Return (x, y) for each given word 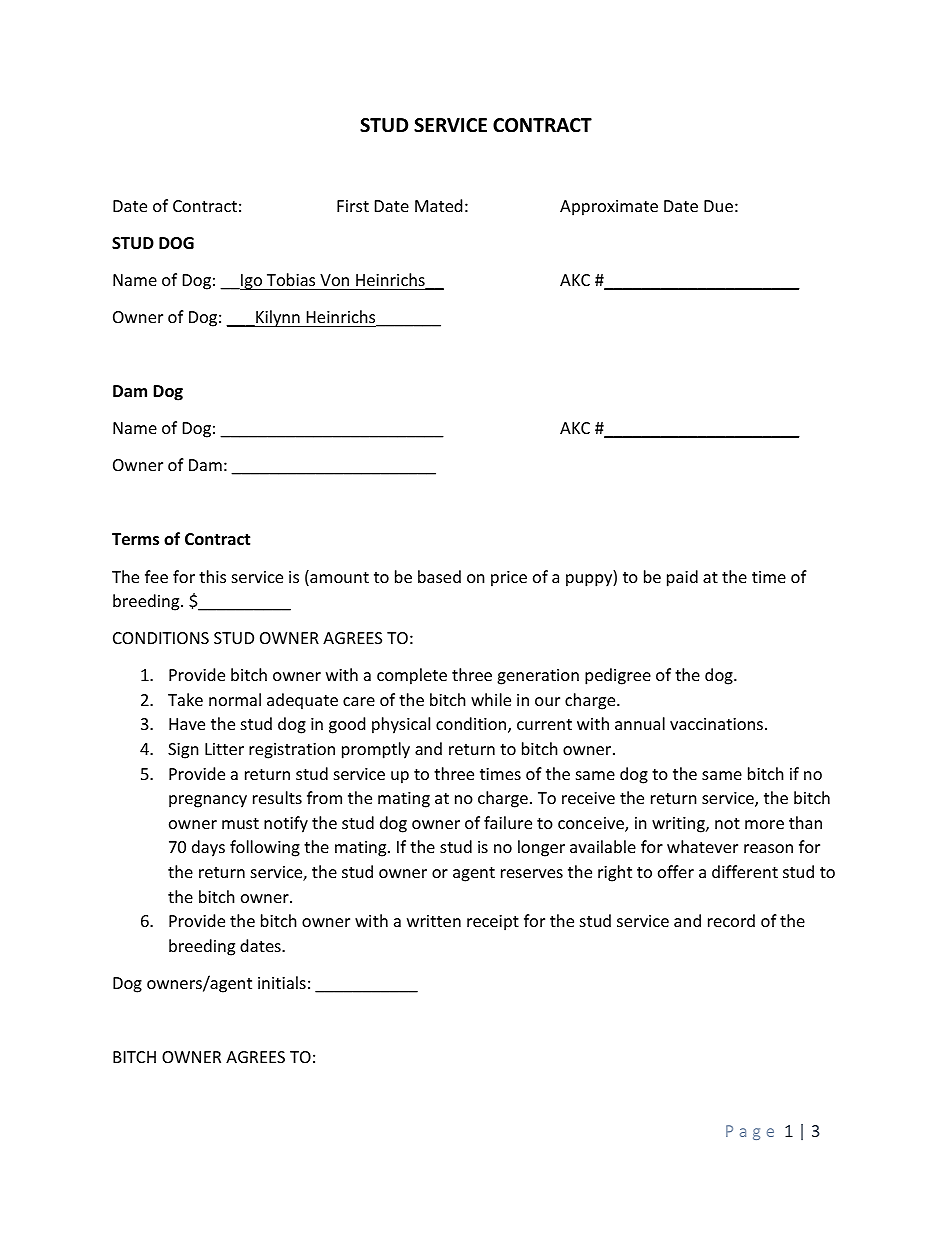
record (731, 920)
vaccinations (716, 724)
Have (187, 724)
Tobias (291, 279)
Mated (438, 205)
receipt (493, 923)
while (491, 699)
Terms (135, 539)
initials (282, 982)
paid (682, 578)
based (439, 576)
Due (718, 206)
